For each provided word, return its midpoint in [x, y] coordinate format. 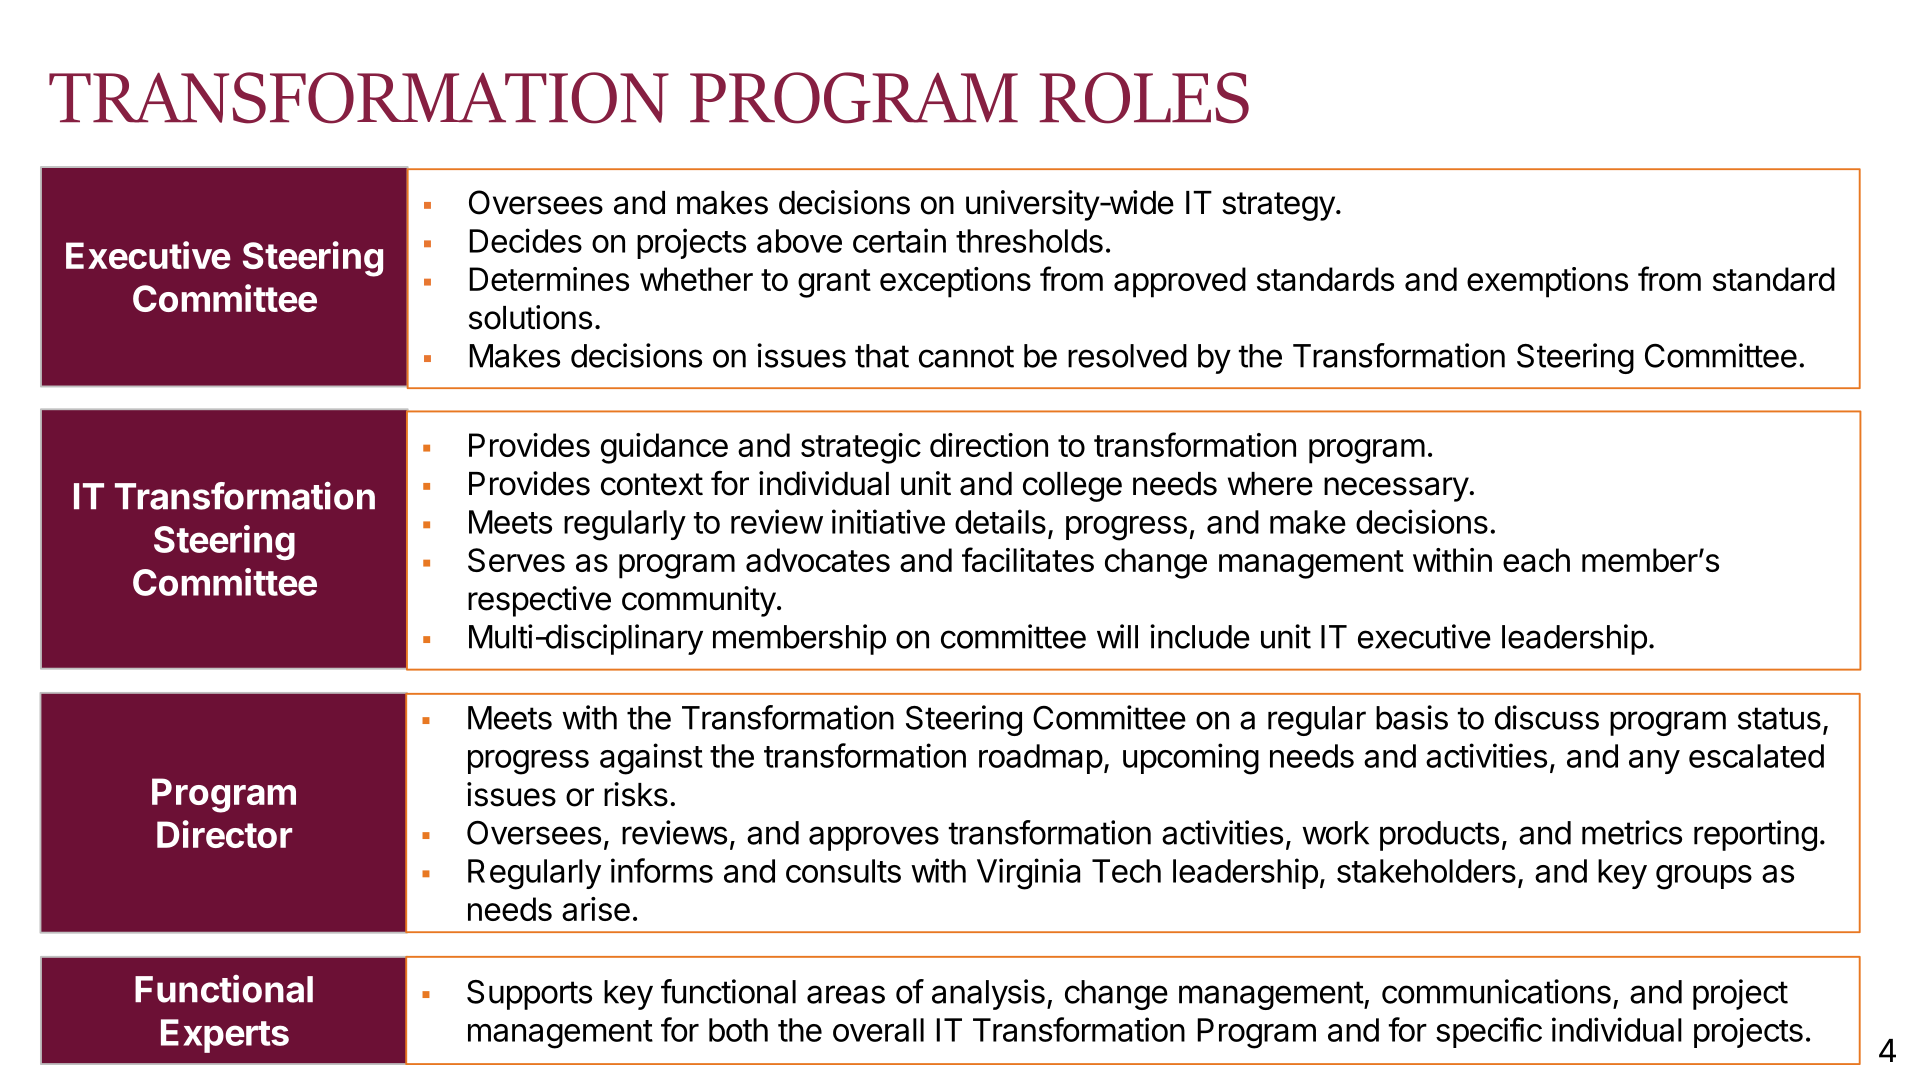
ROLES [1144, 98]
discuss [1547, 717]
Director [224, 834]
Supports [529, 995]
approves [874, 838]
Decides [525, 240]
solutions [530, 317]
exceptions [955, 282]
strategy [1278, 206]
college [1072, 487]
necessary [1396, 489]
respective [539, 601]
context [652, 484]
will [1117, 636]
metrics [1632, 832]
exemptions [1547, 282]
